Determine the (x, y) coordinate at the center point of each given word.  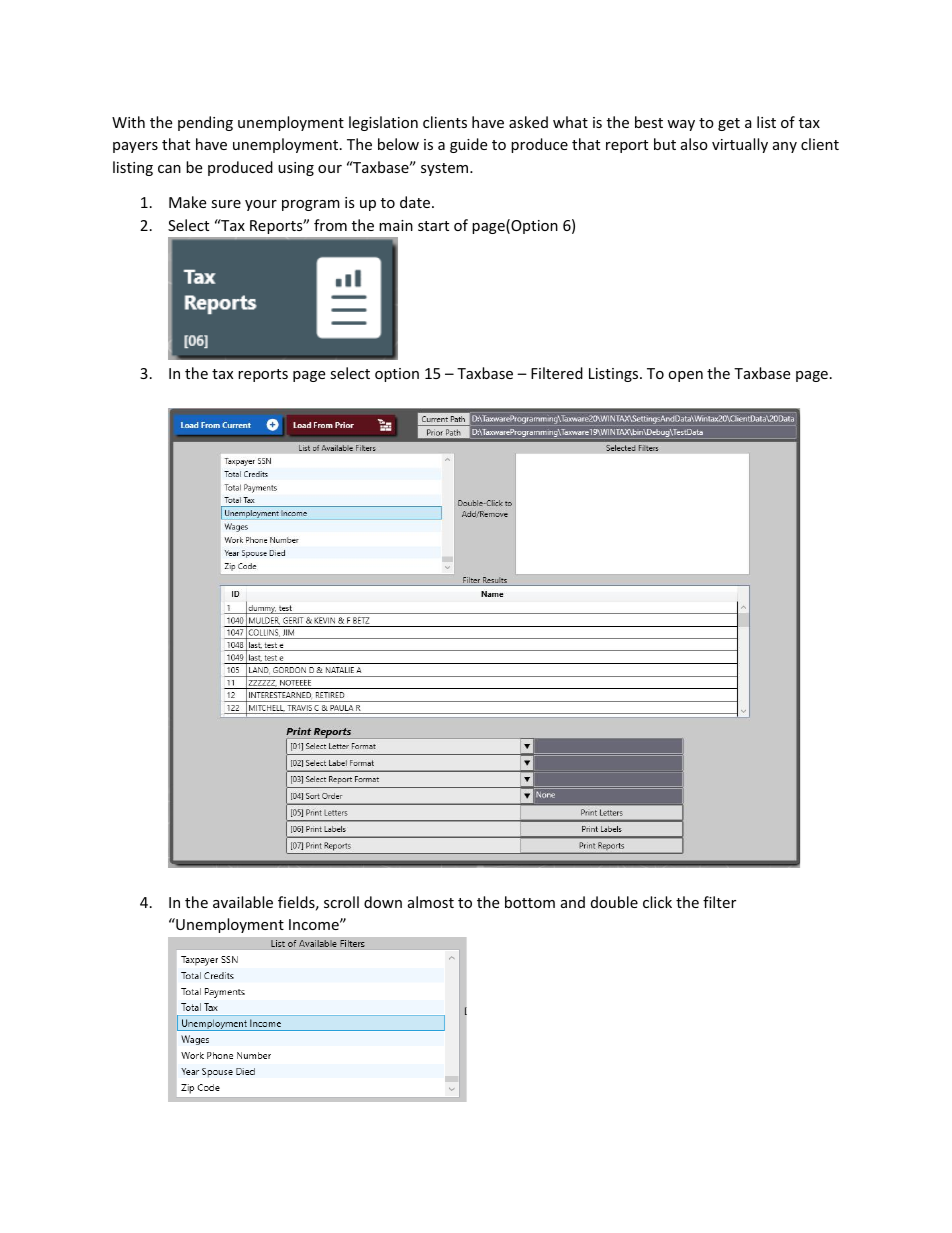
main (396, 225)
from (330, 225)
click (657, 902)
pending (205, 123)
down (383, 902)
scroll (341, 902)
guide (468, 145)
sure (226, 204)
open (685, 376)
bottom (530, 902)
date (416, 202)
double (614, 902)
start (433, 226)
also (694, 144)
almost (431, 902)
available (243, 902)
